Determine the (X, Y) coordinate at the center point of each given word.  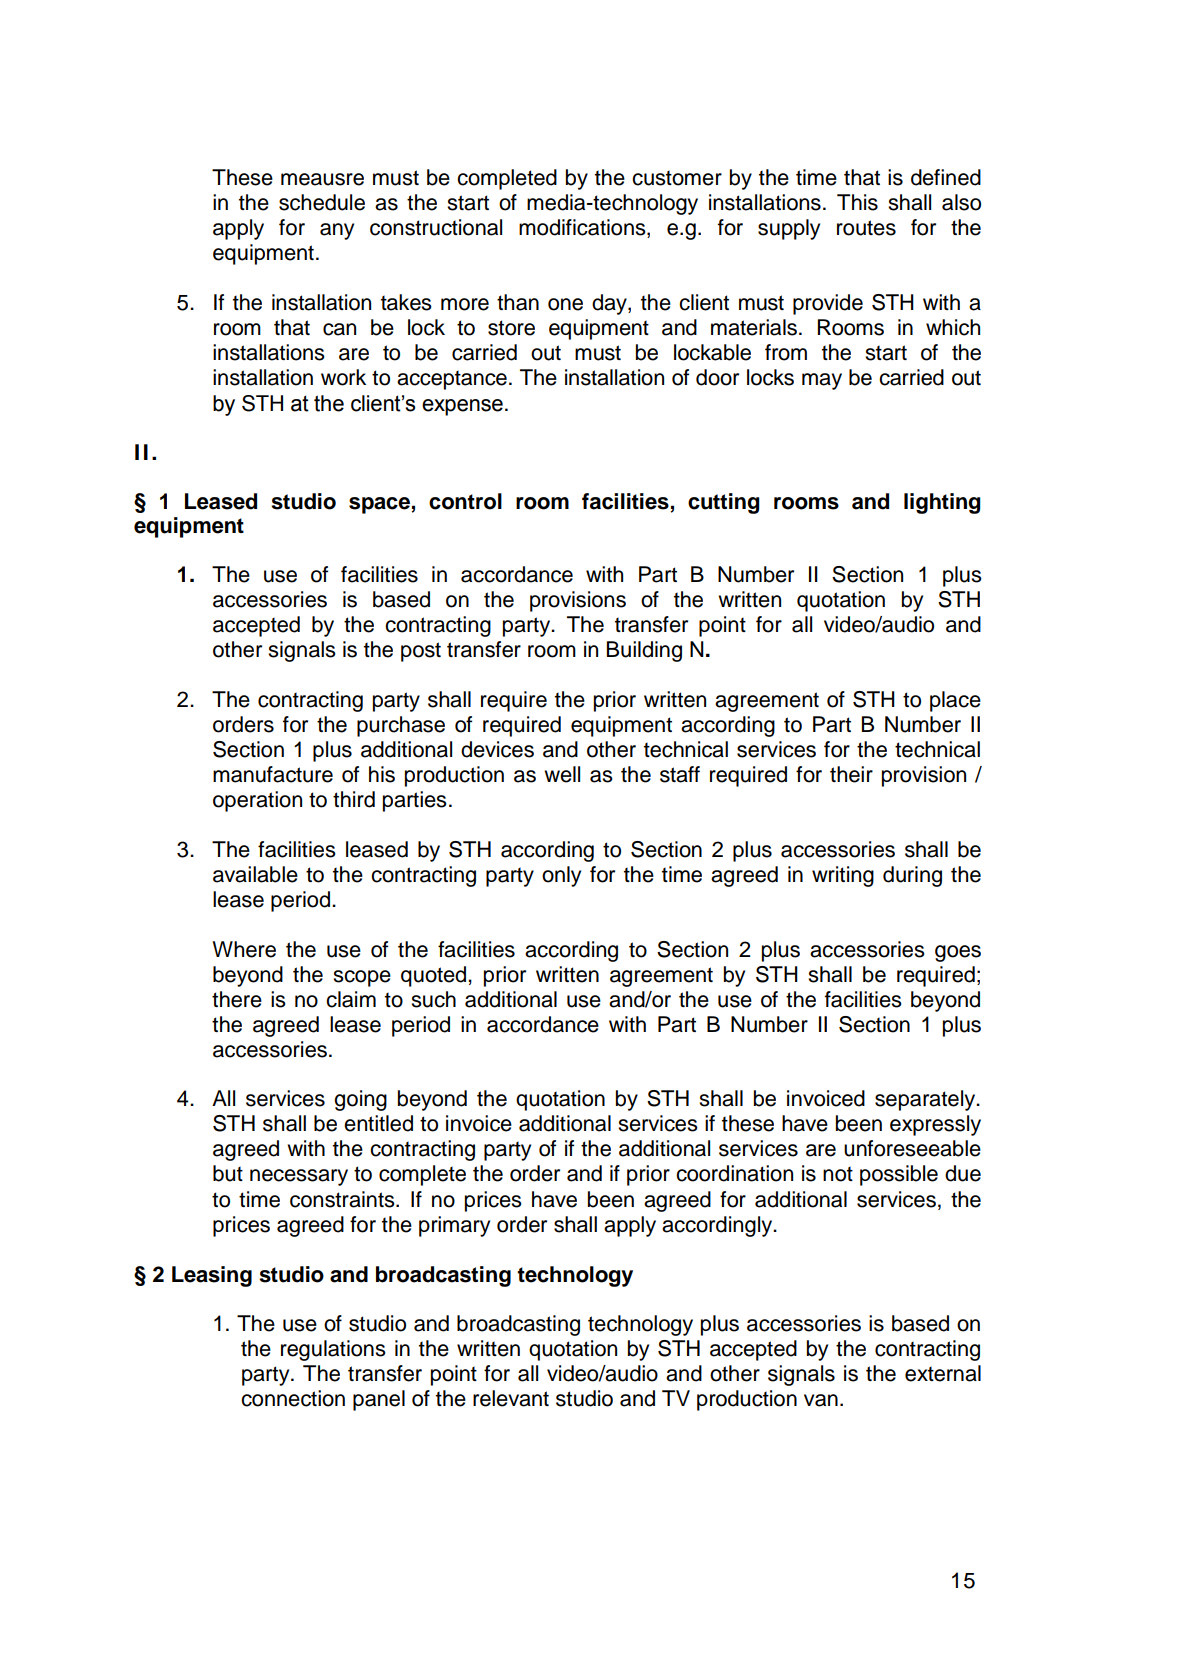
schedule (322, 202)
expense (462, 407)
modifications (583, 228)
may (822, 381)
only (561, 876)
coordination (734, 1173)
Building (644, 651)
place (955, 701)
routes (866, 228)
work (343, 377)
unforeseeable (912, 1148)
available (255, 874)
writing (843, 876)
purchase (401, 726)
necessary (299, 1177)
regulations (333, 1350)
